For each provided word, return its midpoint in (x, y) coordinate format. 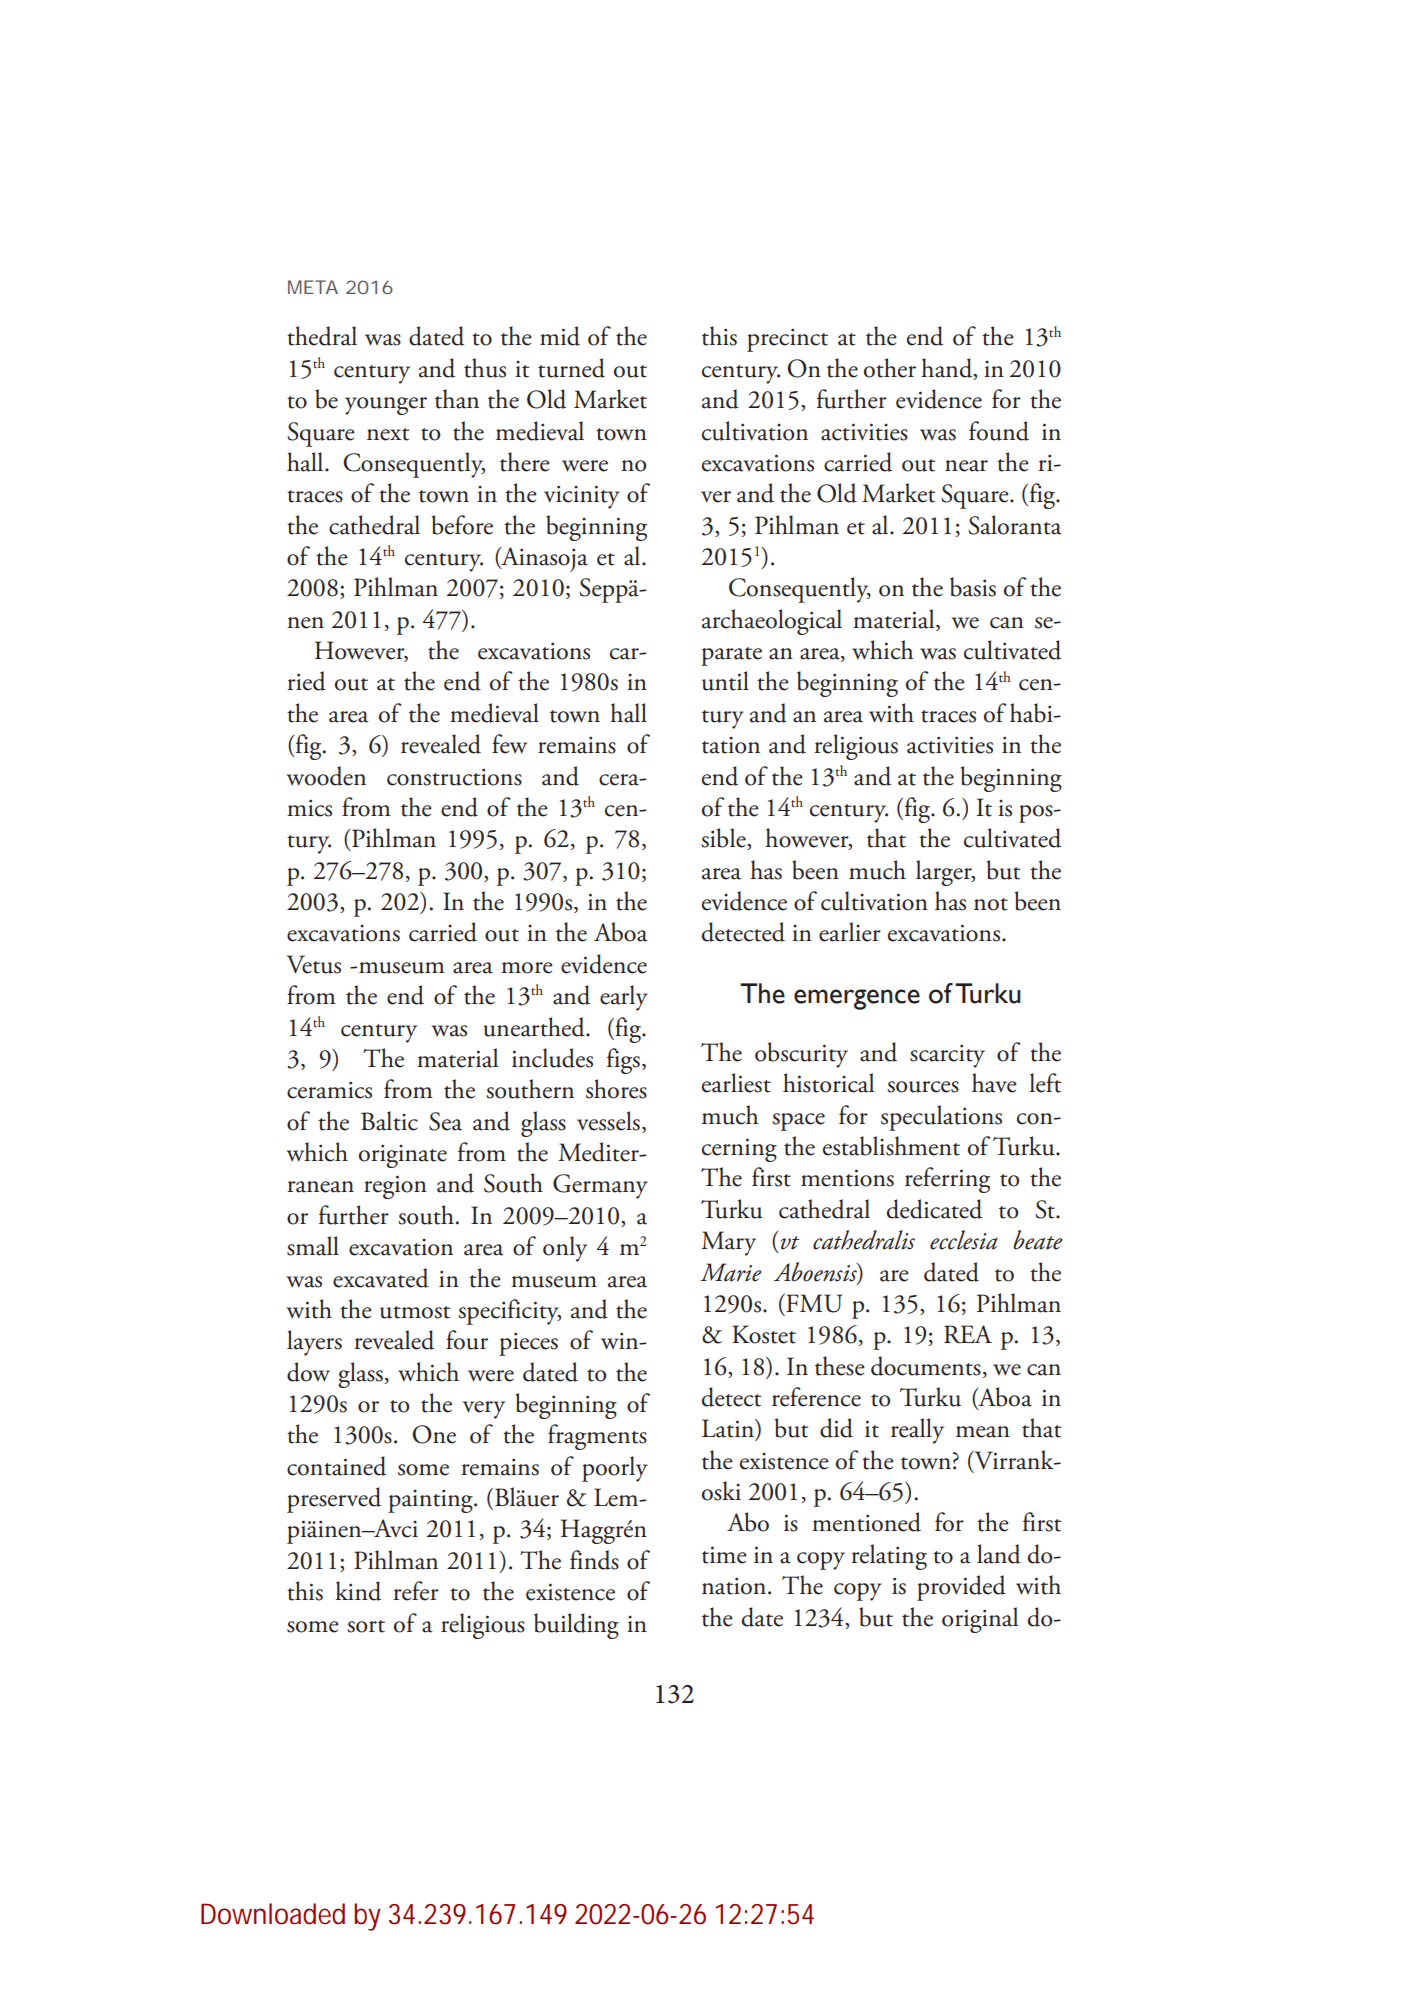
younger (386, 406)
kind (358, 1591)
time (724, 1555)
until (725, 681)
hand (948, 369)
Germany (600, 1186)
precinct (787, 340)
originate (403, 1156)
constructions (454, 777)
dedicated (934, 1209)
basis (973, 587)
